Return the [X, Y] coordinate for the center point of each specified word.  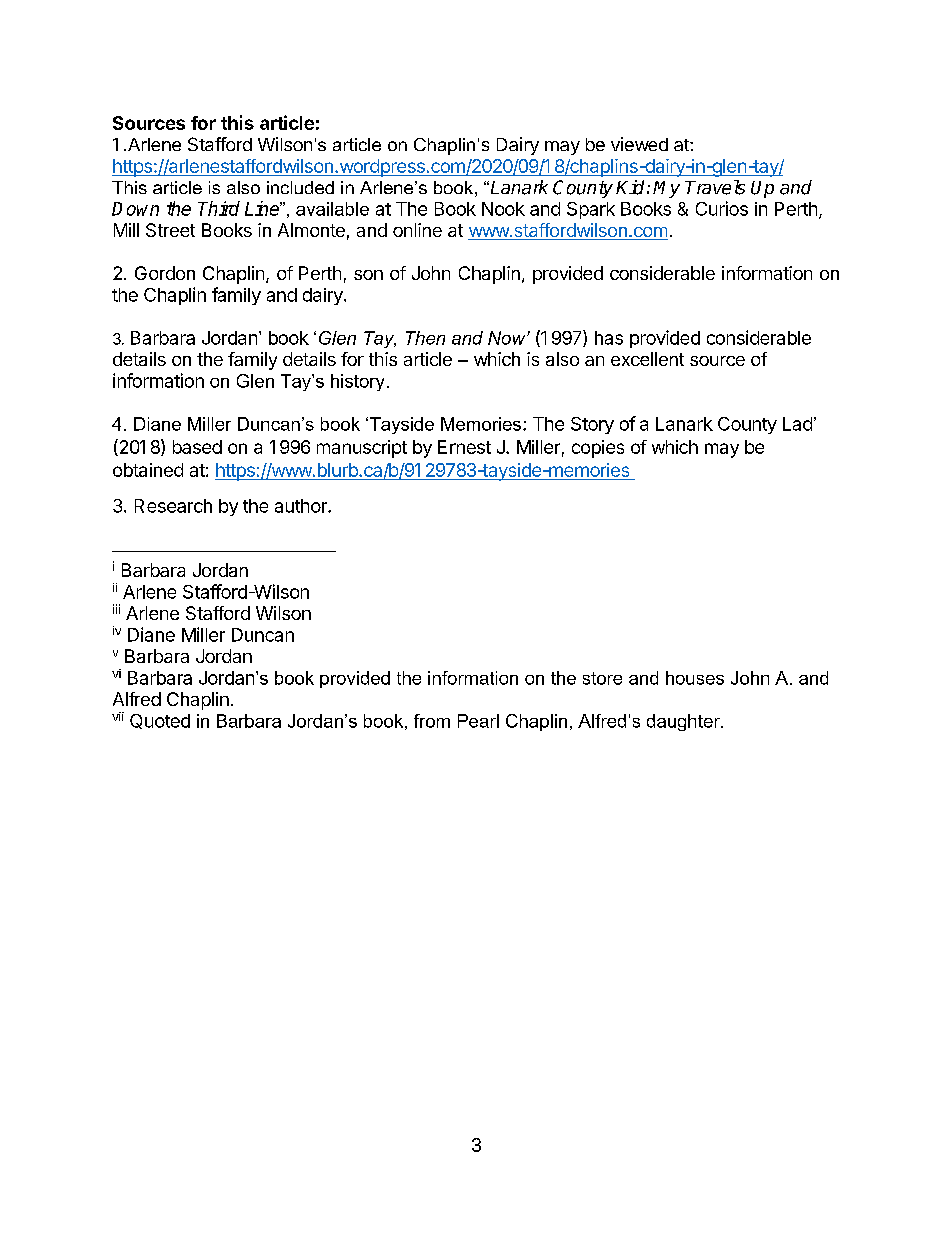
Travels [715, 187]
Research [173, 506]
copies [598, 449]
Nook [503, 209]
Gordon [165, 273]
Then [425, 338]
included [300, 187]
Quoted [160, 721]
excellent [647, 359]
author [302, 506]
